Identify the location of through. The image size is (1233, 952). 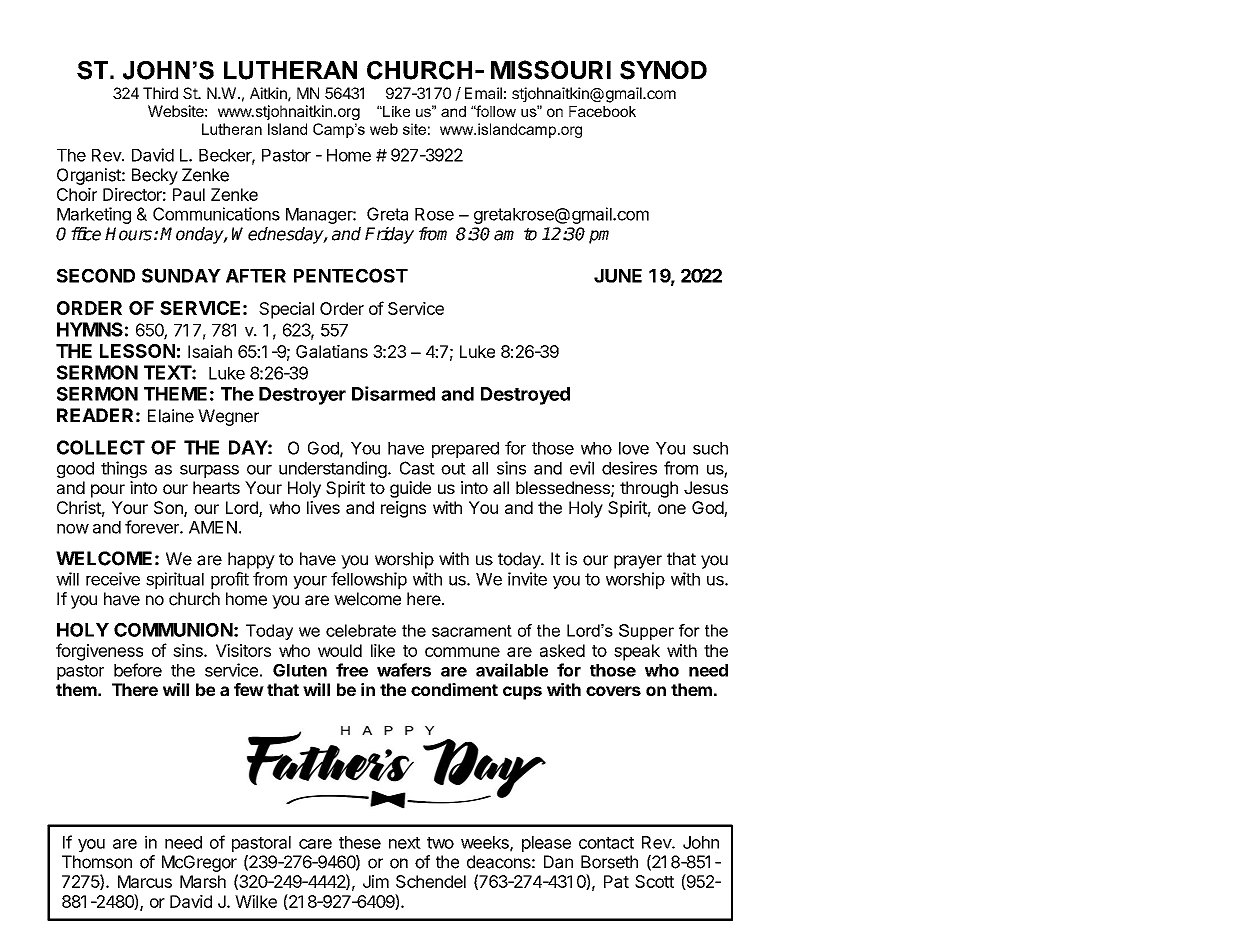
(649, 489).
